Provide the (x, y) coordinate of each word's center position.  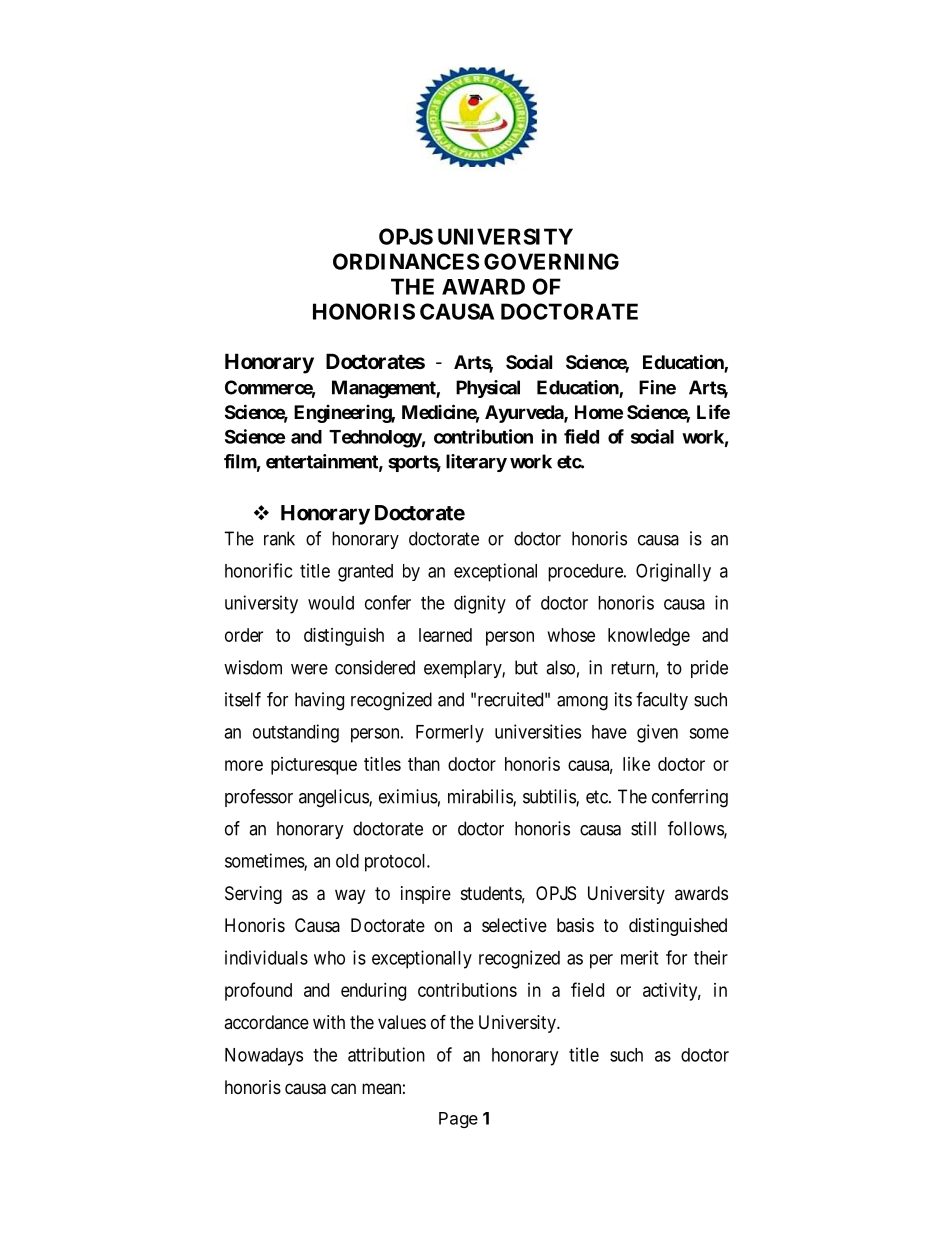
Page (458, 1120)
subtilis (550, 797)
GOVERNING (551, 261)
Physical (488, 389)
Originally (673, 572)
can (343, 1089)
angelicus (334, 798)
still (643, 828)
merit (639, 957)
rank (279, 538)
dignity (480, 604)
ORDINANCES (406, 261)
